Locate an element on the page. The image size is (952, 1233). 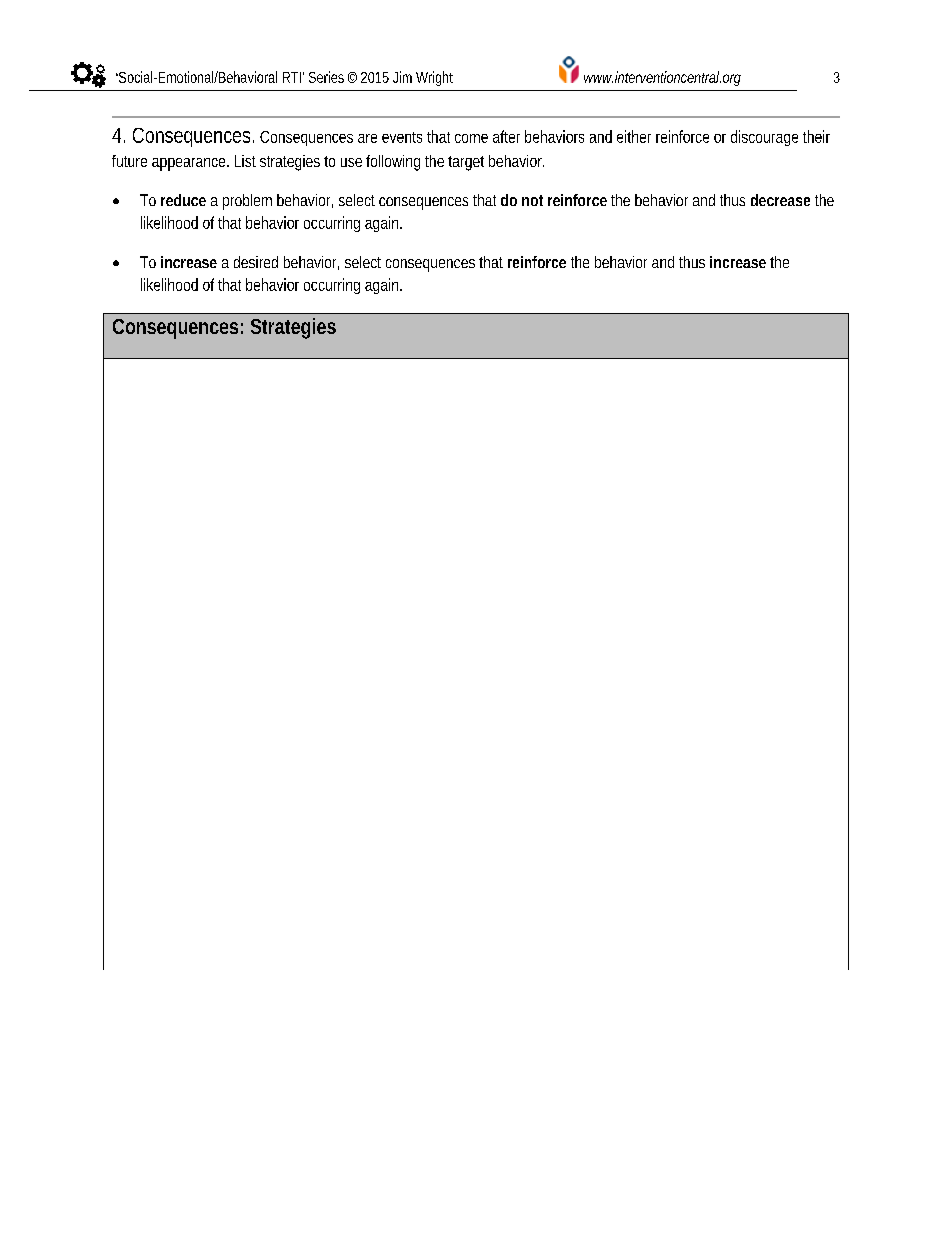
discourage is located at coordinates (764, 138).
